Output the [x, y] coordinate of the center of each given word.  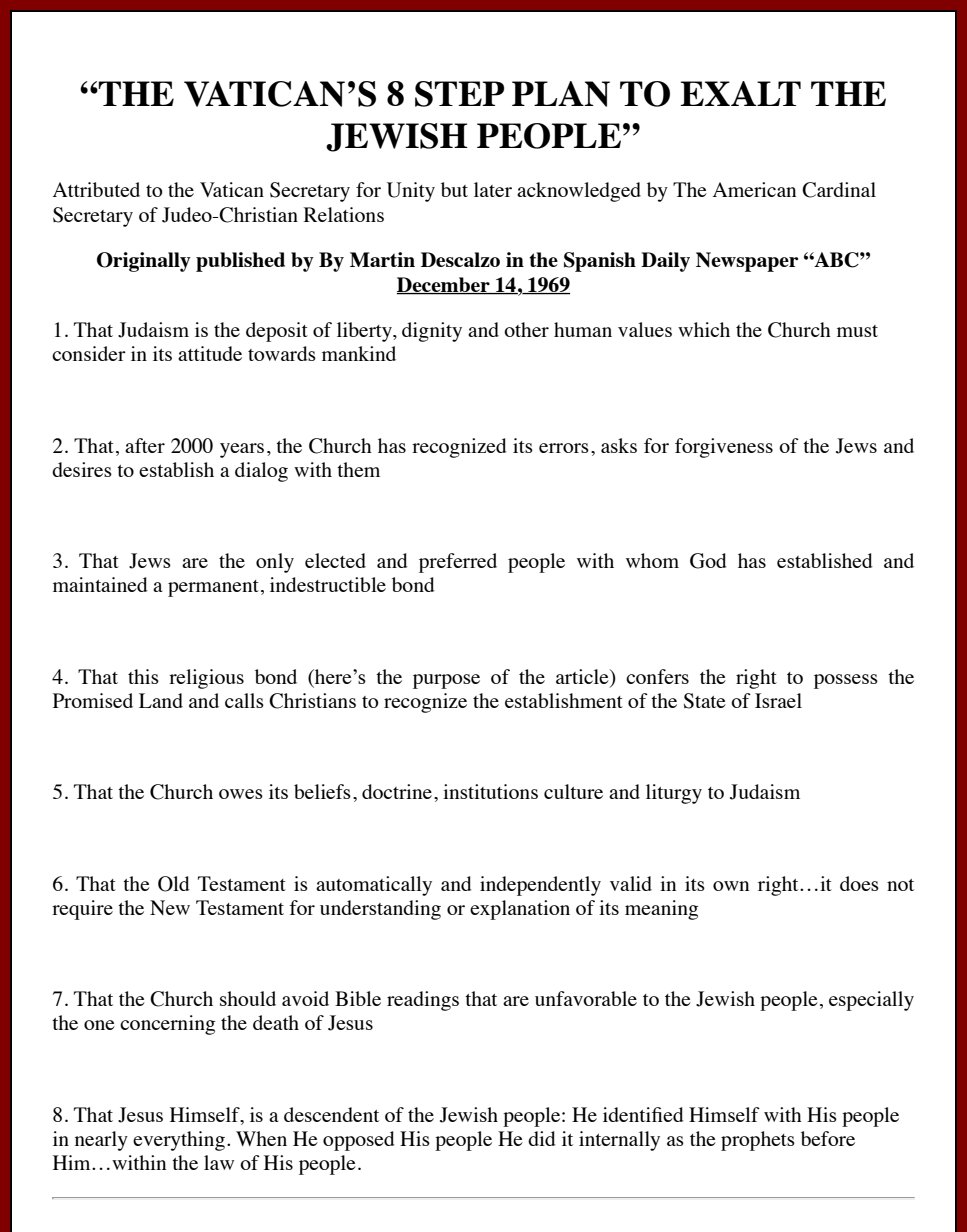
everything [179, 1141]
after [145, 445]
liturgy [674, 794]
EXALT [740, 93]
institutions [490, 791]
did [542, 1138]
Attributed [96, 189]
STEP [459, 94]
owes [241, 794]
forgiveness [724, 448]
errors [564, 448]
